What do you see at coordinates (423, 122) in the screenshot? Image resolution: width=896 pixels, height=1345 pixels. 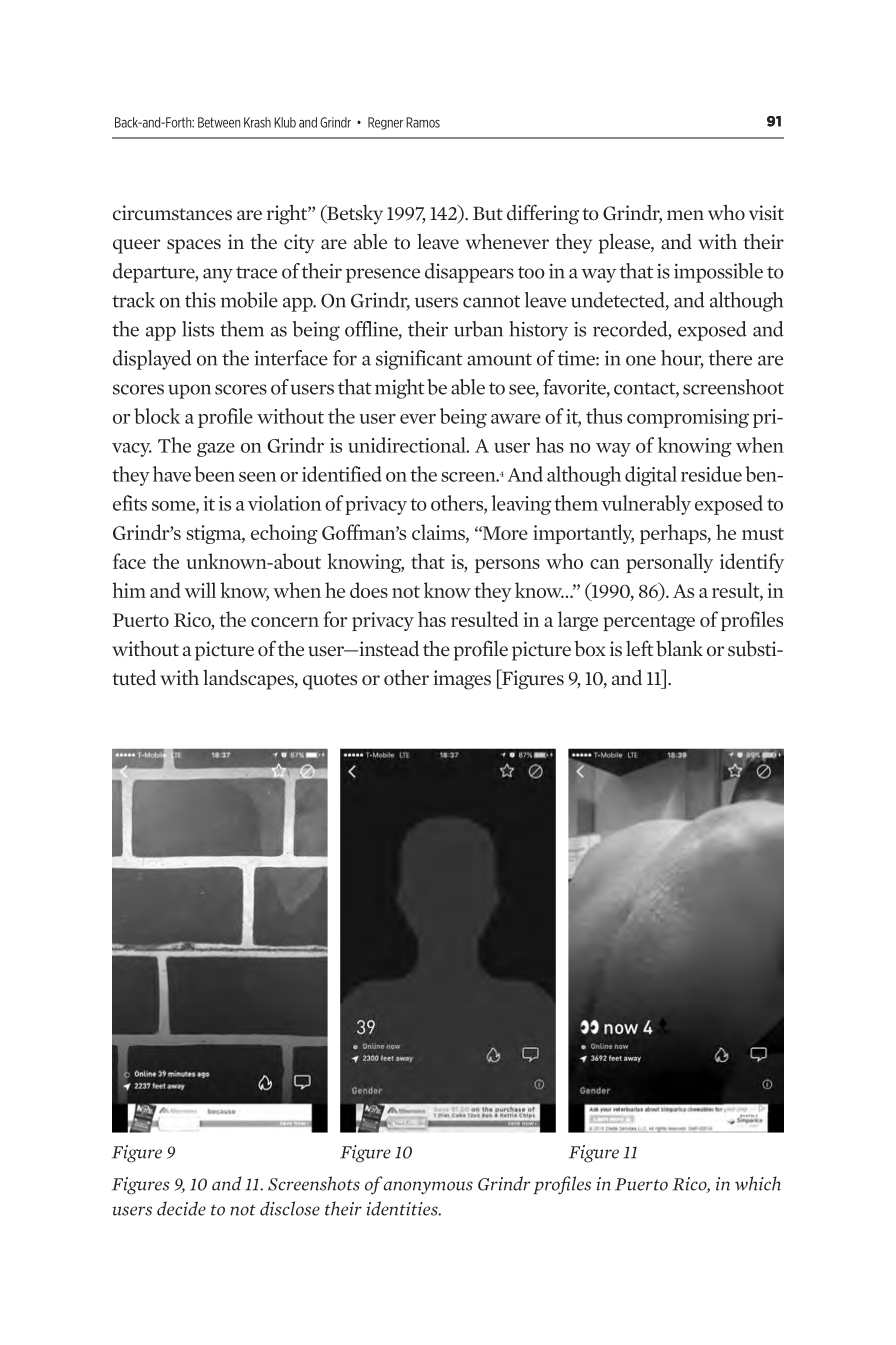 I see `Ramos` at bounding box center [423, 122].
